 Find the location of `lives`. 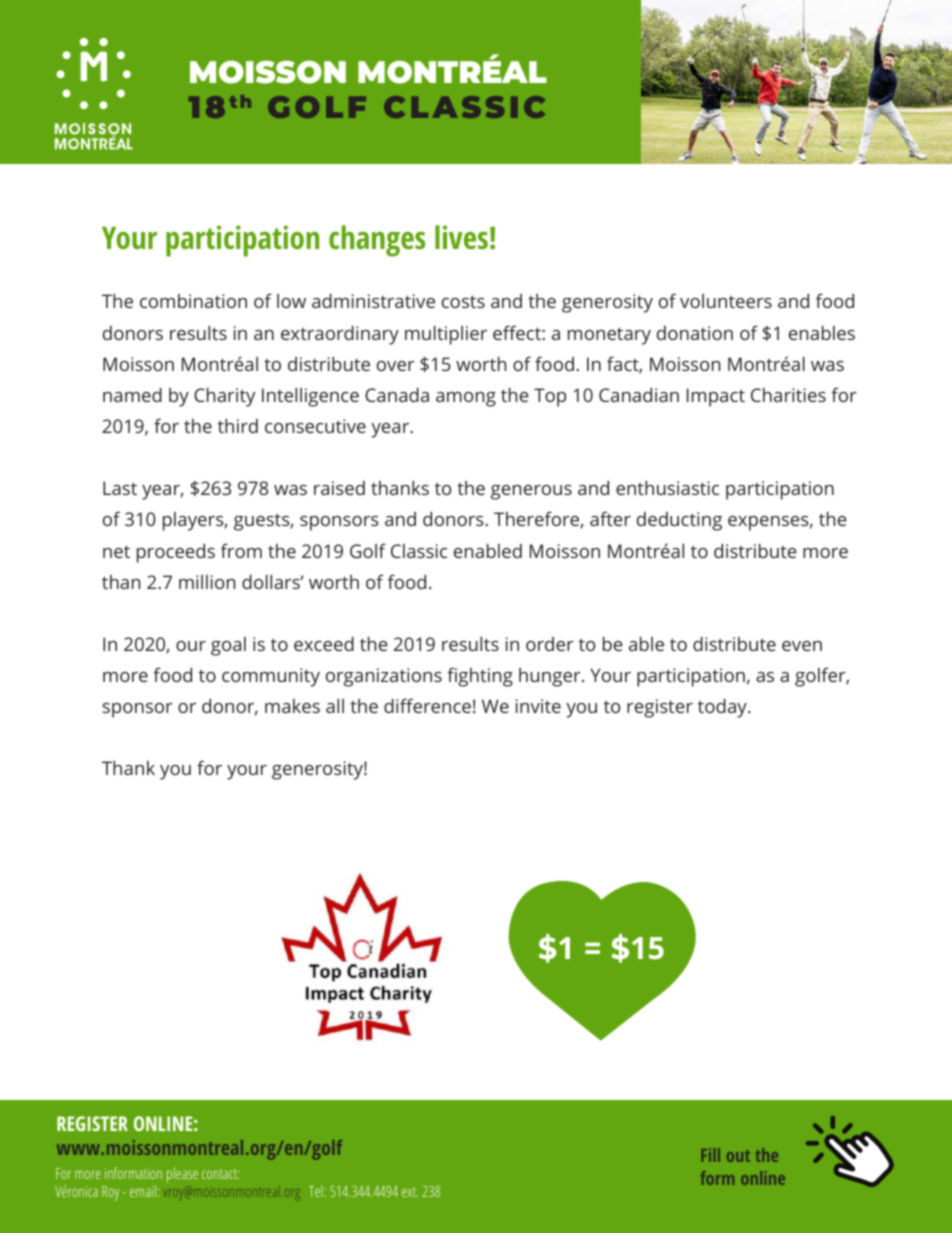

lives is located at coordinates (461, 237).
